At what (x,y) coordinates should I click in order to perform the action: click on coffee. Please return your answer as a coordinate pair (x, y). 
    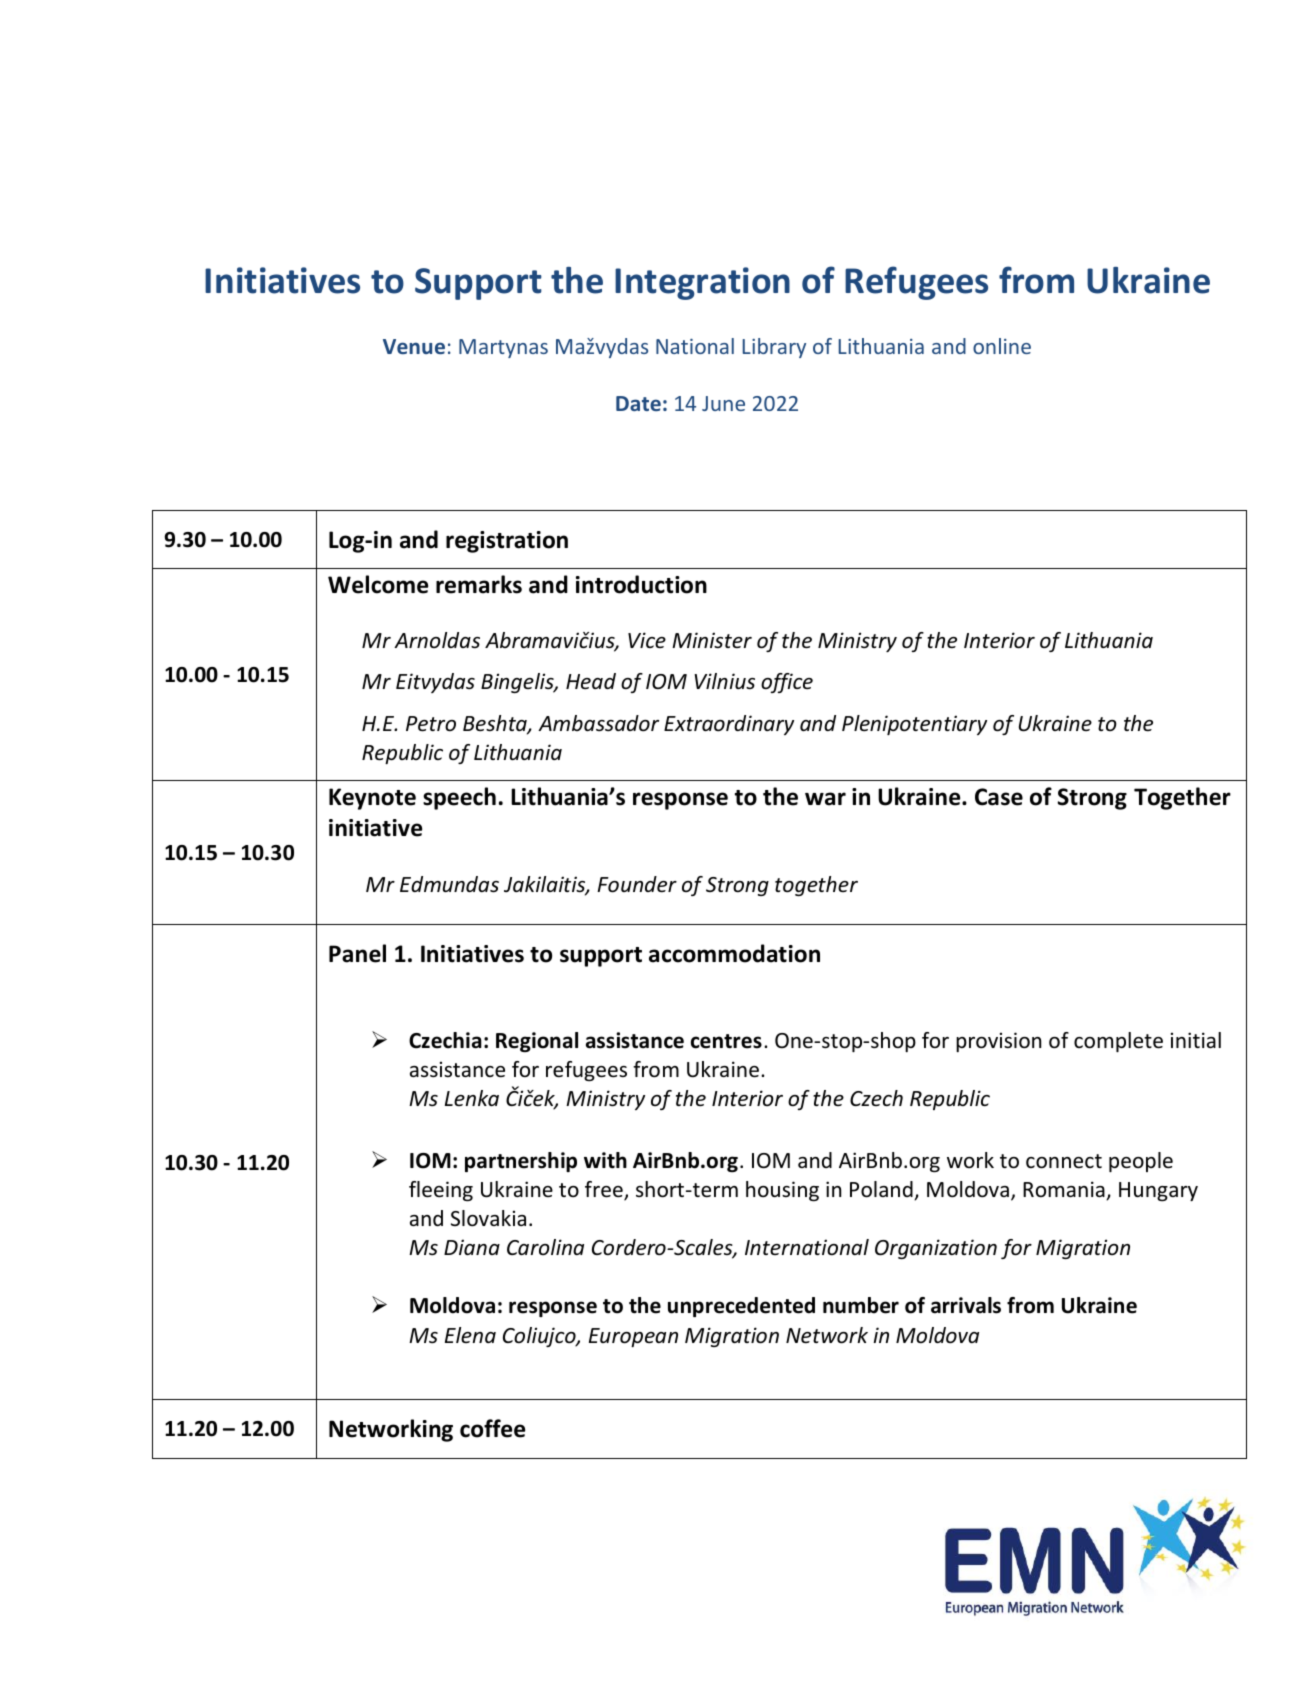
    Looking at the image, I should click on (492, 1428).
